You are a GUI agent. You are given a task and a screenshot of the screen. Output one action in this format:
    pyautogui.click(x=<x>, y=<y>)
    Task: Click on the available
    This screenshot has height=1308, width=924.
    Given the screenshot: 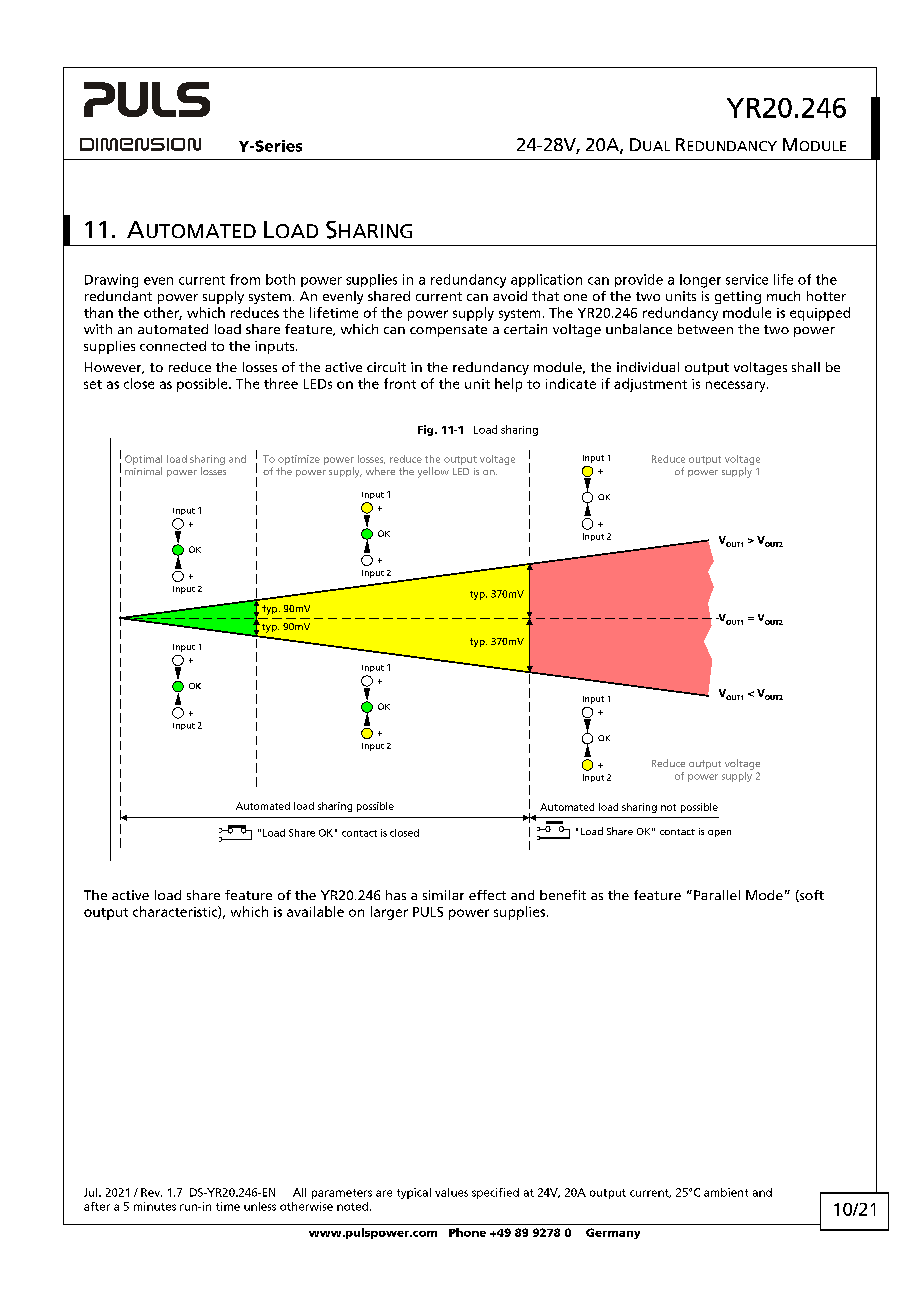 What is the action you would take?
    pyautogui.click(x=315, y=911)
